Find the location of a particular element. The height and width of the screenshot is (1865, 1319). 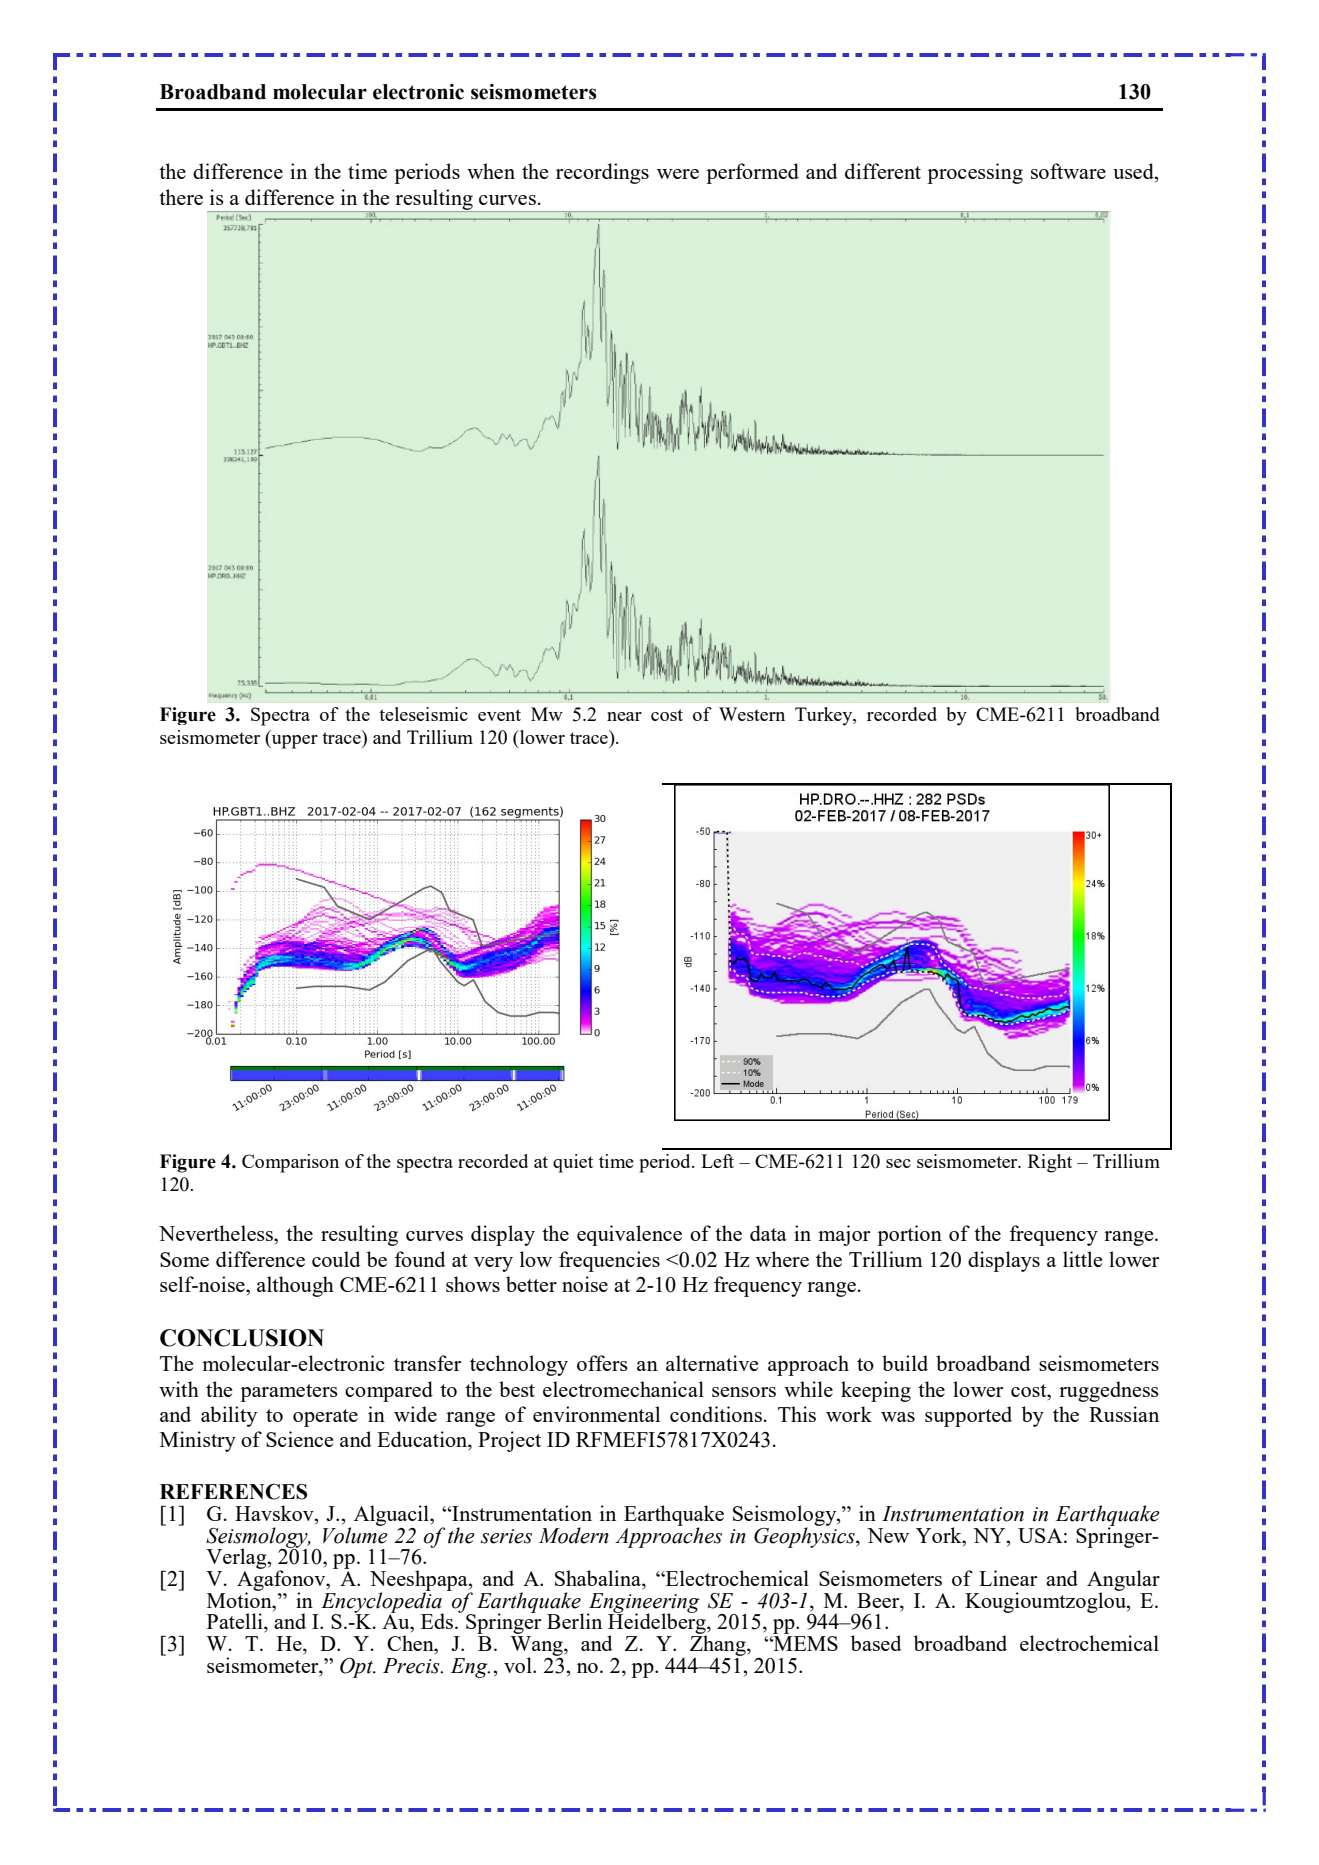

Angular is located at coordinates (1123, 1581).
